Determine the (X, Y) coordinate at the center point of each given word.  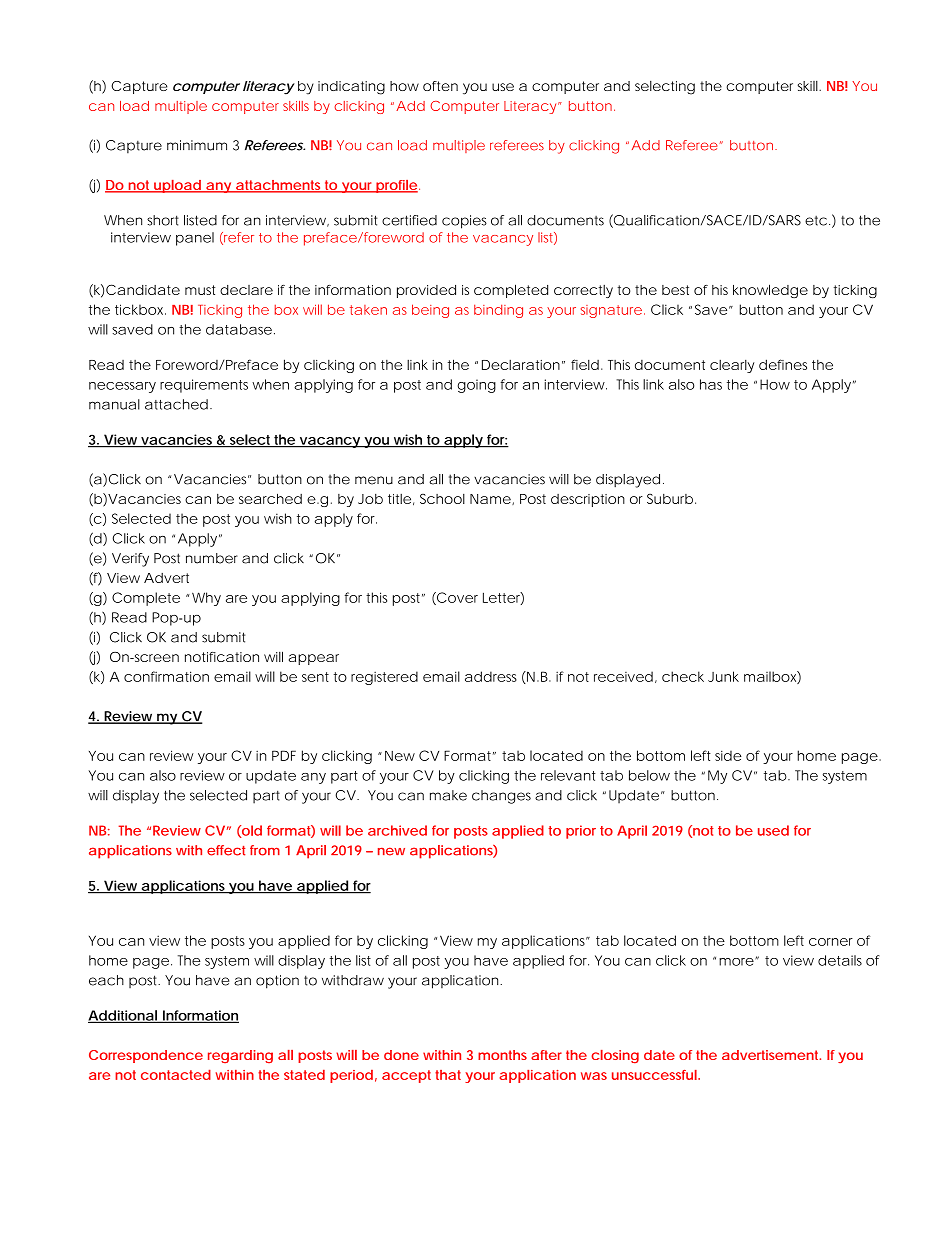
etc (816, 221)
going (477, 386)
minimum (197, 145)
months (502, 1055)
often (440, 86)
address (491, 676)
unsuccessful (655, 1075)
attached (176, 404)
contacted (176, 1074)
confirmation (166, 676)
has (711, 384)
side (728, 755)
